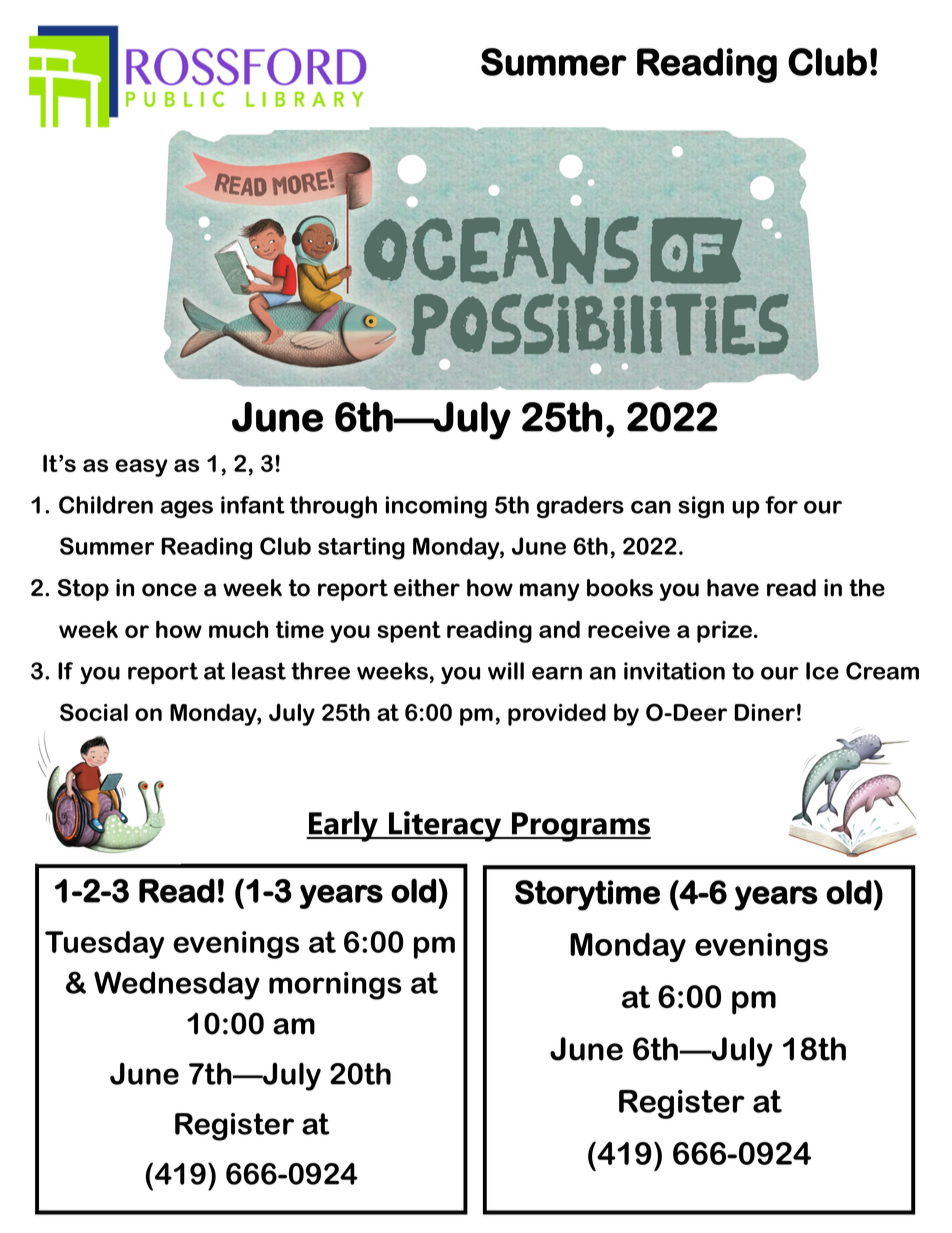  I want to click on once, so click(169, 590).
